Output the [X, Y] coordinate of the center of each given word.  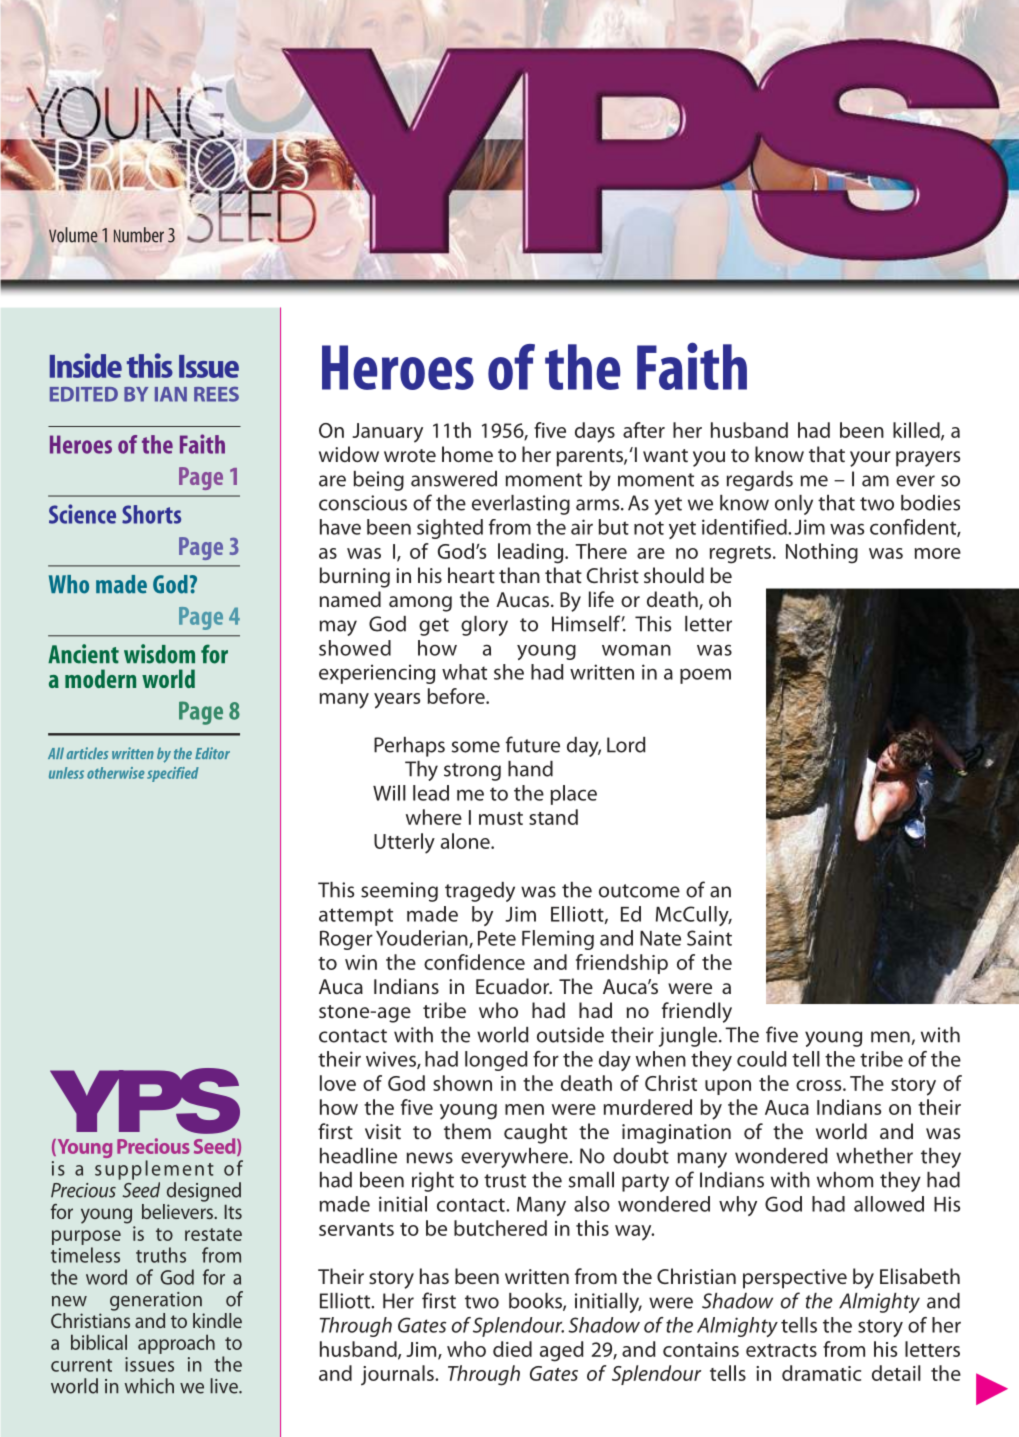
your [870, 459]
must [501, 818]
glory [484, 626]
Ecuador [514, 986]
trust [505, 1181]
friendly [697, 1012]
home [467, 454]
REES [216, 394]
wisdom [159, 654]
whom [845, 1180]
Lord [626, 745]
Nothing [822, 553]
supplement [154, 1170]
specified [173, 774]
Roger [346, 940]
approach [176, 1344]
